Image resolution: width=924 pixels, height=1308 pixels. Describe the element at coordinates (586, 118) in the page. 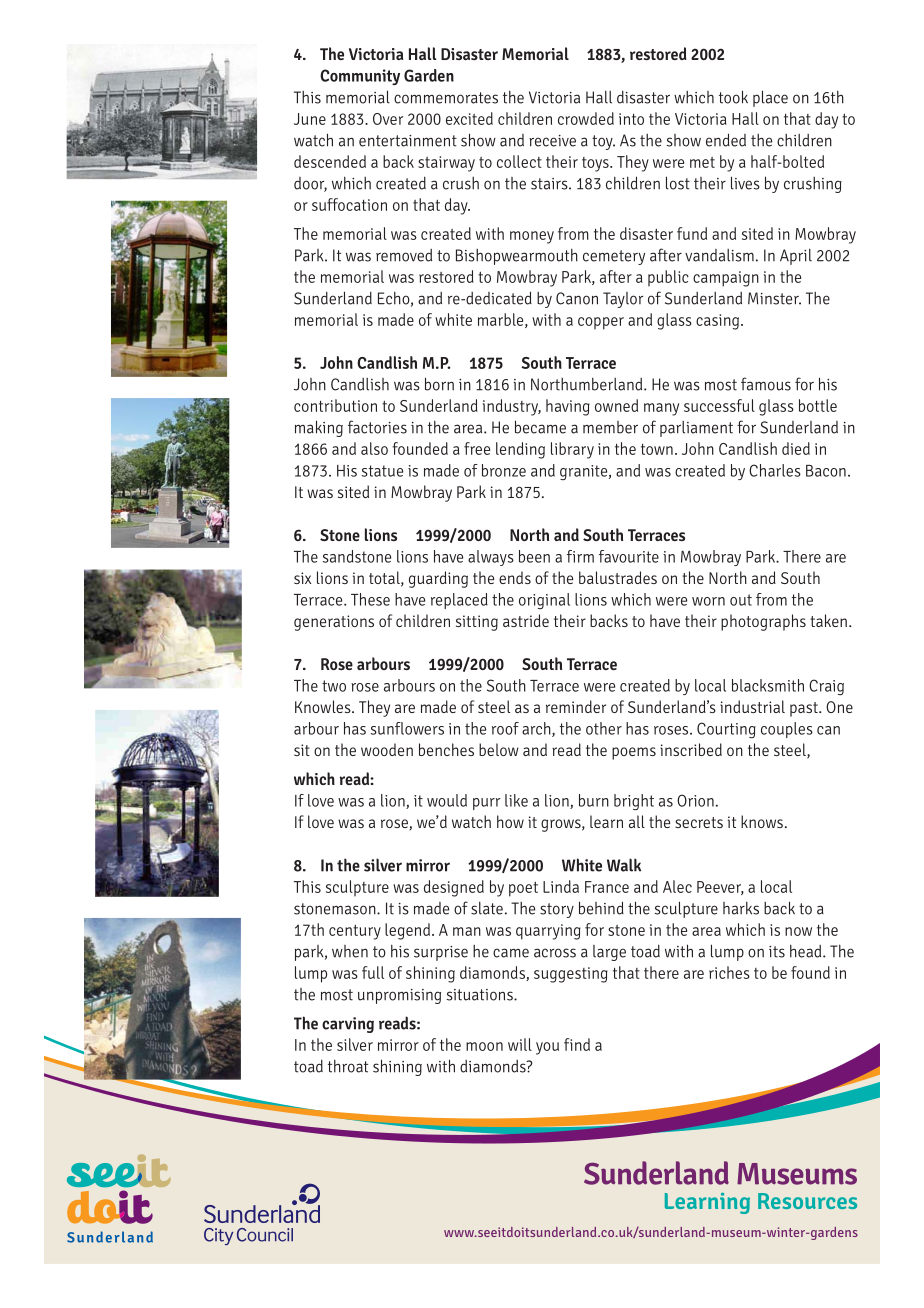

I see `crowded` at that location.
